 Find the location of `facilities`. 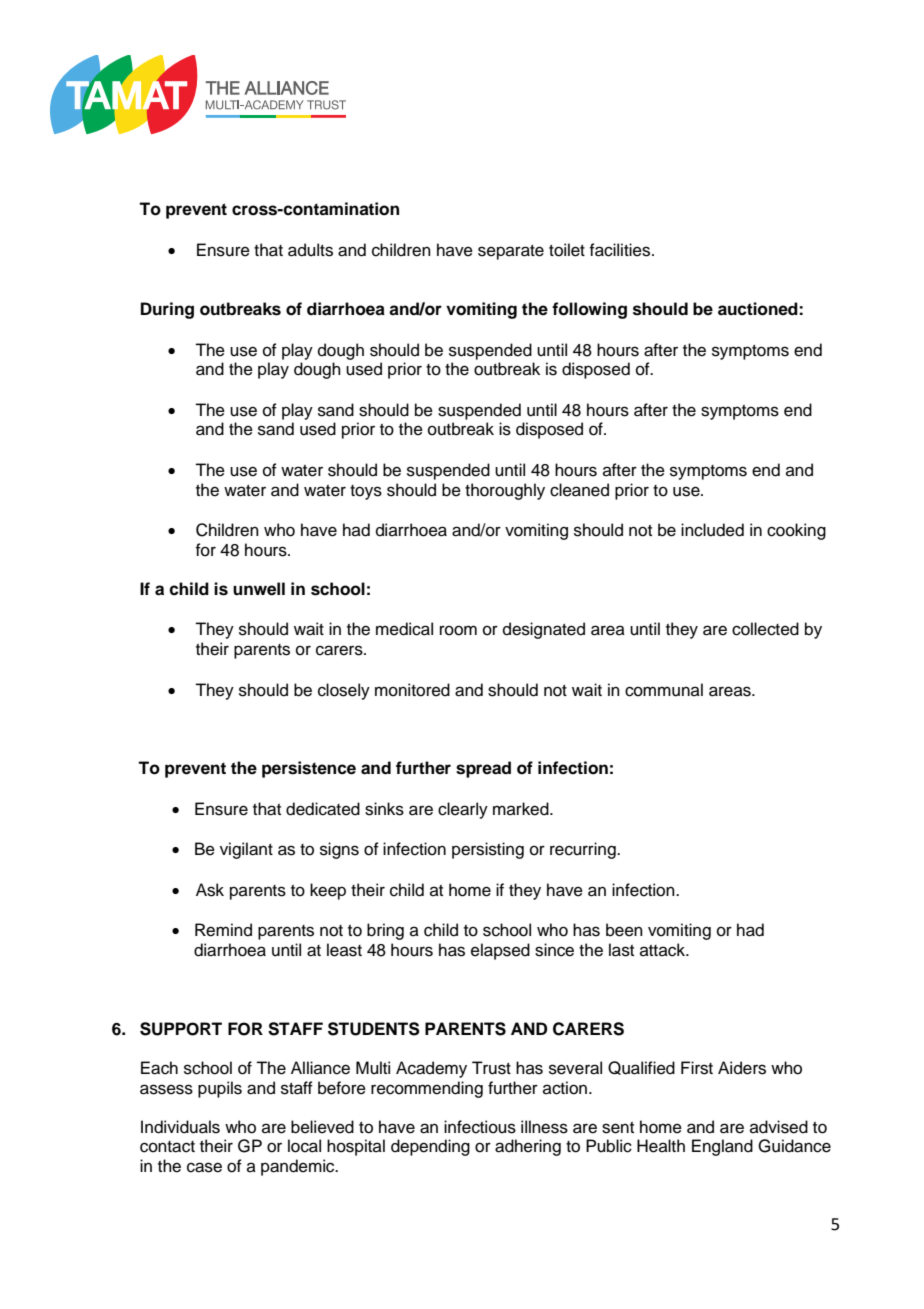

facilities is located at coordinates (621, 250).
